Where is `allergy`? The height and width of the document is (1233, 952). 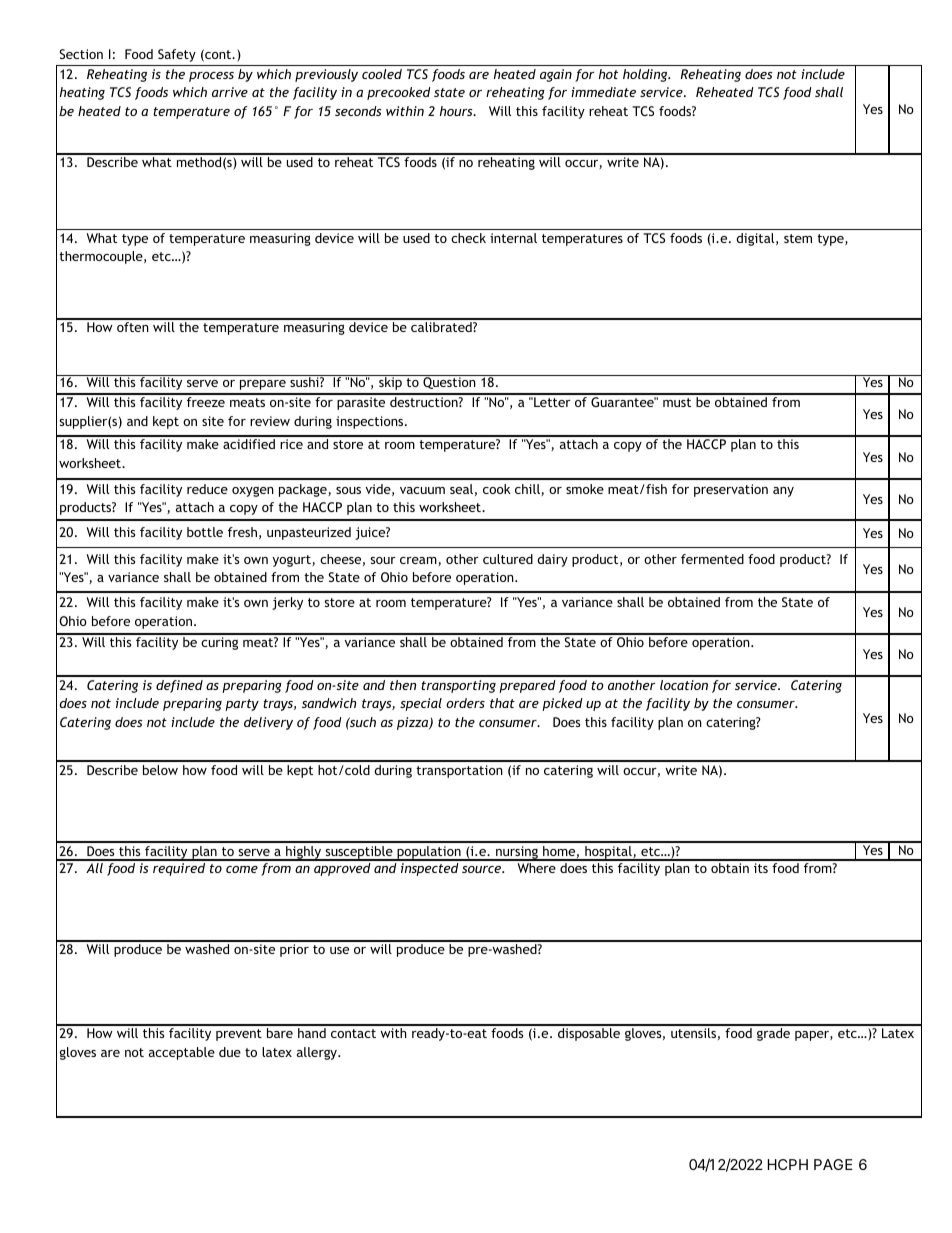 allergy is located at coordinates (318, 1053).
